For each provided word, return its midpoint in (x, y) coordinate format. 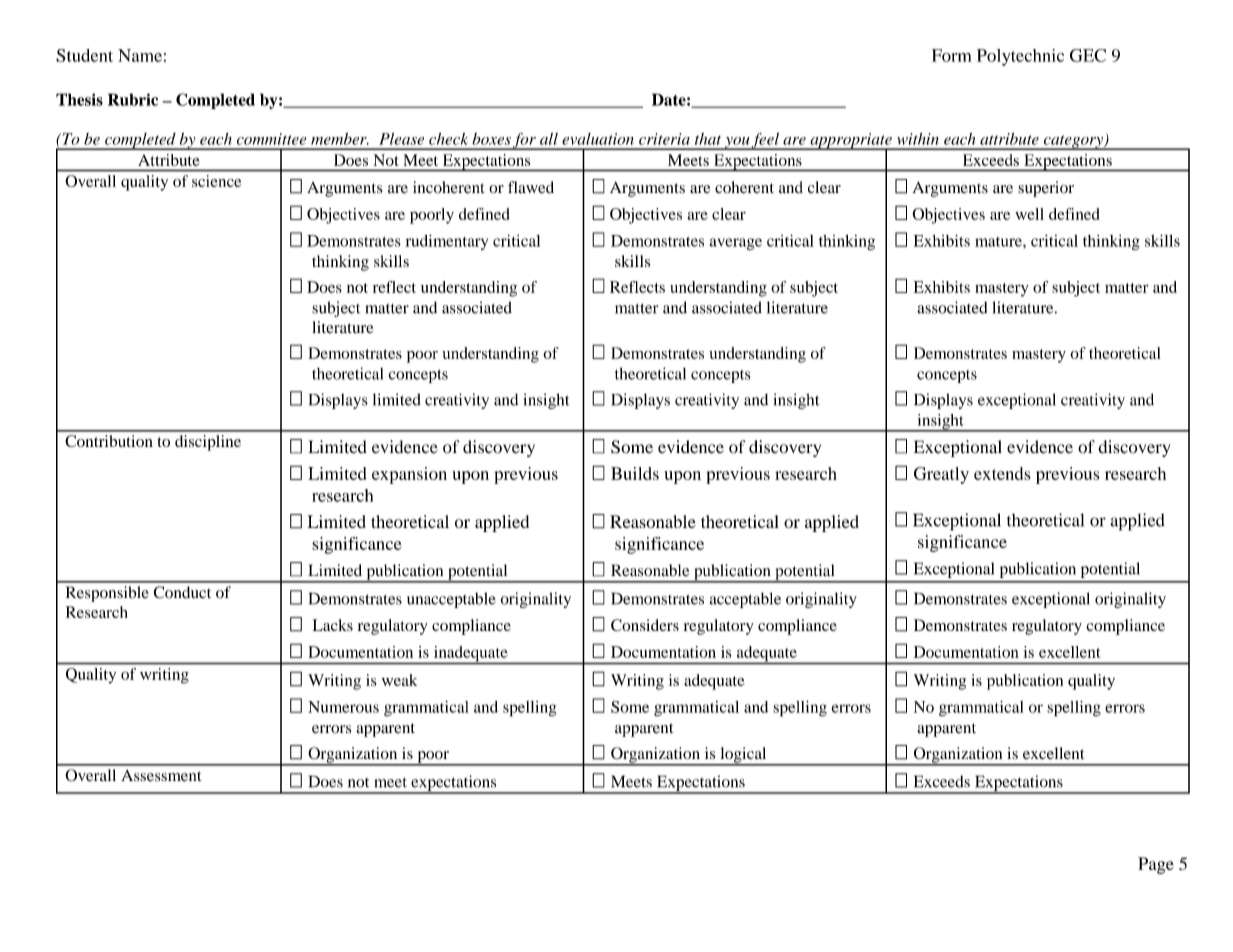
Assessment (161, 775)
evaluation (598, 139)
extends (1002, 473)
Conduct (182, 592)
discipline (208, 443)
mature (999, 242)
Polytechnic (1020, 57)
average (736, 244)
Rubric (133, 99)
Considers (645, 625)
